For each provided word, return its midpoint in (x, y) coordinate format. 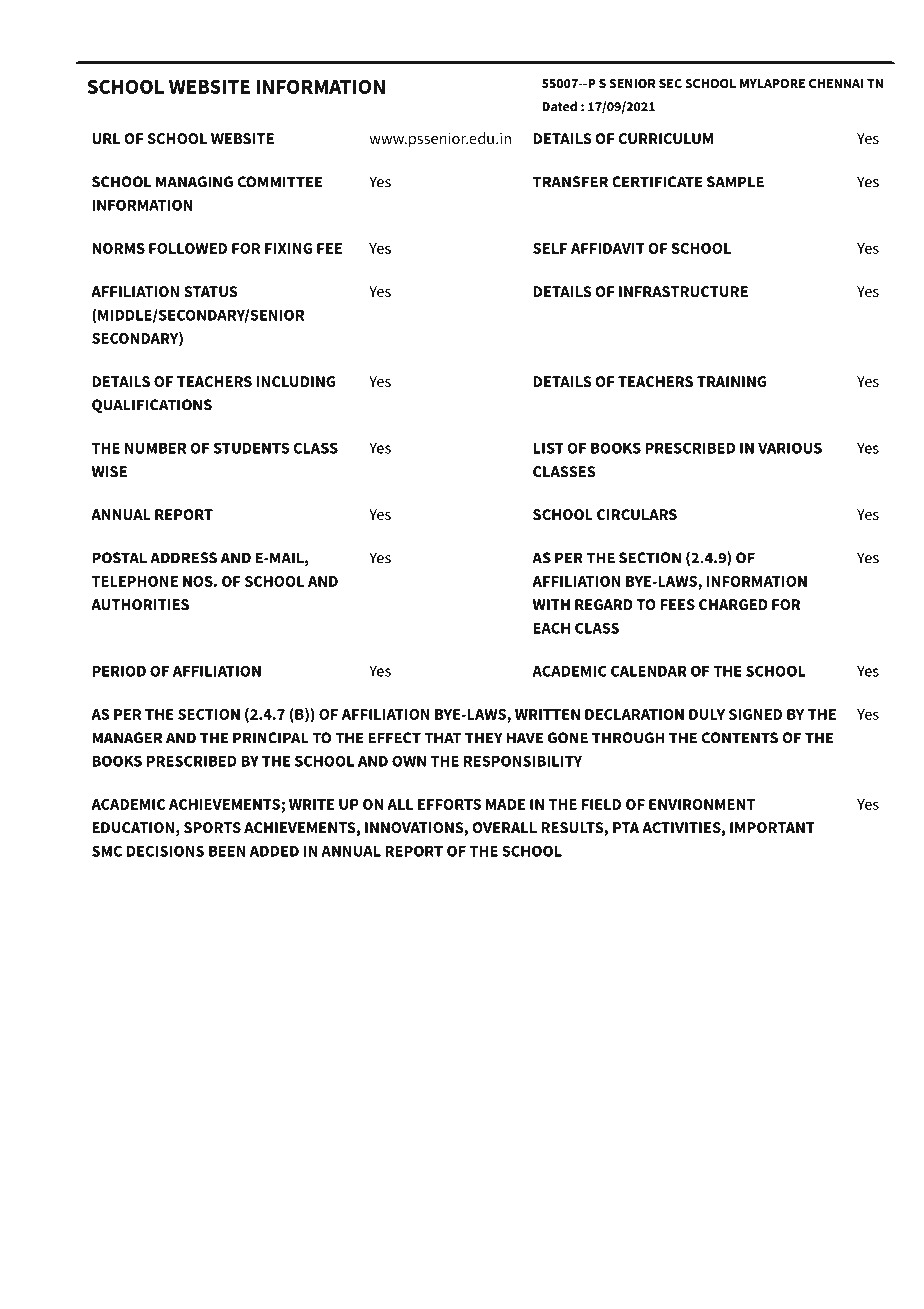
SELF (550, 248)
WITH (551, 604)
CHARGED (733, 604)
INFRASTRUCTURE (683, 291)
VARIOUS (790, 448)
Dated (559, 106)
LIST (548, 448)
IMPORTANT (772, 827)
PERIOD (119, 671)
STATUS (211, 291)
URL (106, 138)
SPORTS (212, 827)
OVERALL (504, 827)
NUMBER (155, 448)
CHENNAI (836, 83)
